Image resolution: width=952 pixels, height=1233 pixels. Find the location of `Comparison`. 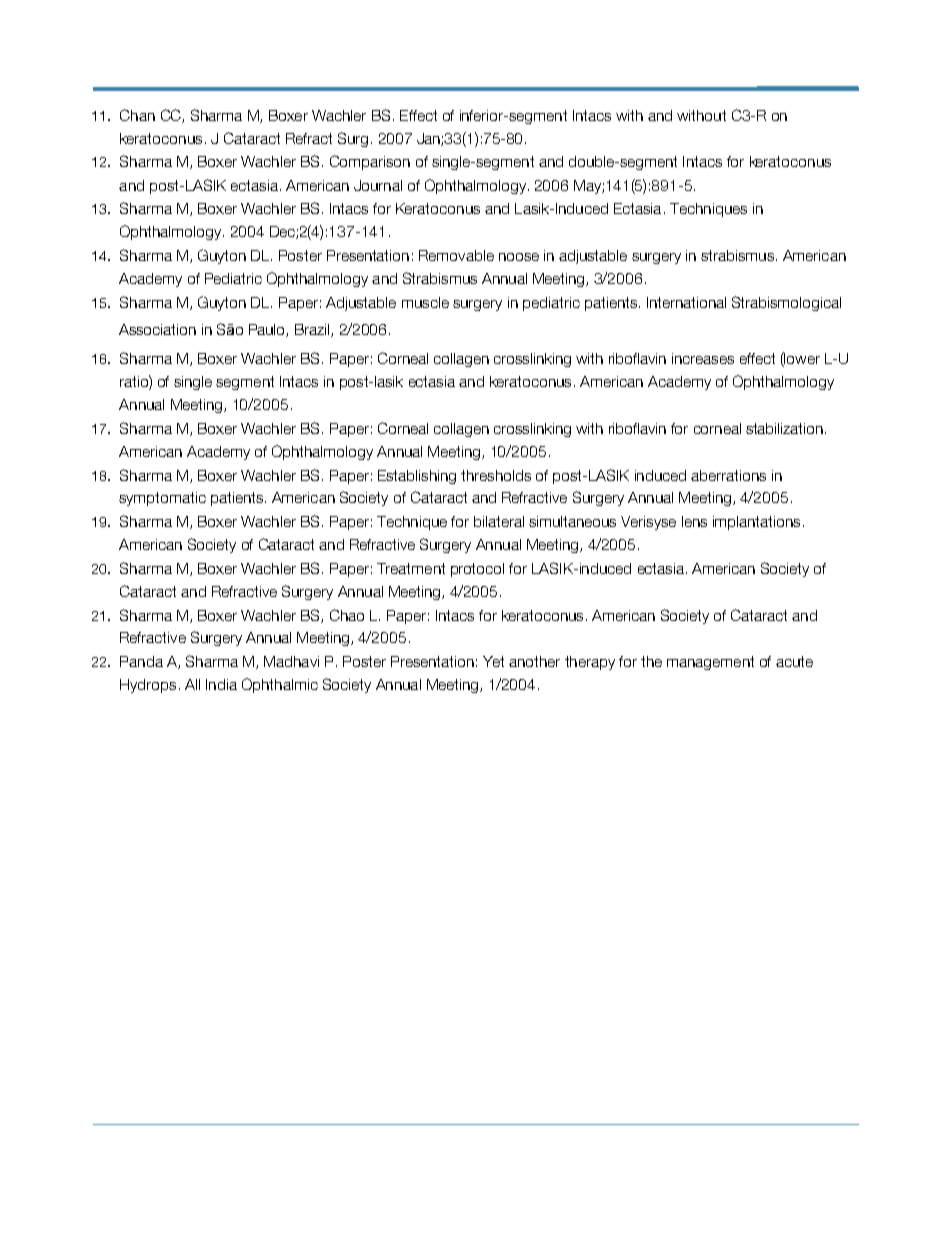

Comparison is located at coordinates (370, 162).
